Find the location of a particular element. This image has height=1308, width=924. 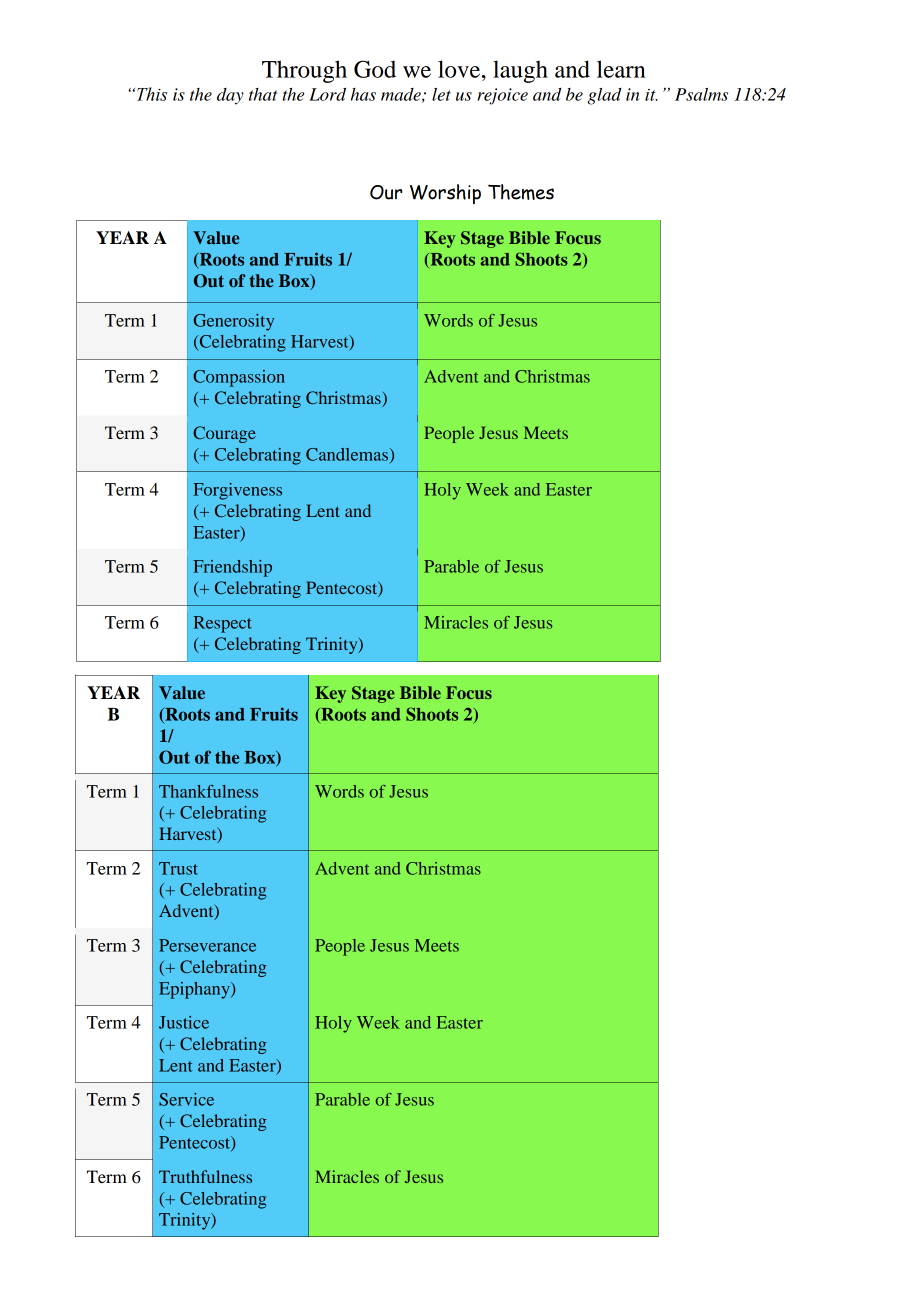

Thankfulness is located at coordinates (208, 791).
